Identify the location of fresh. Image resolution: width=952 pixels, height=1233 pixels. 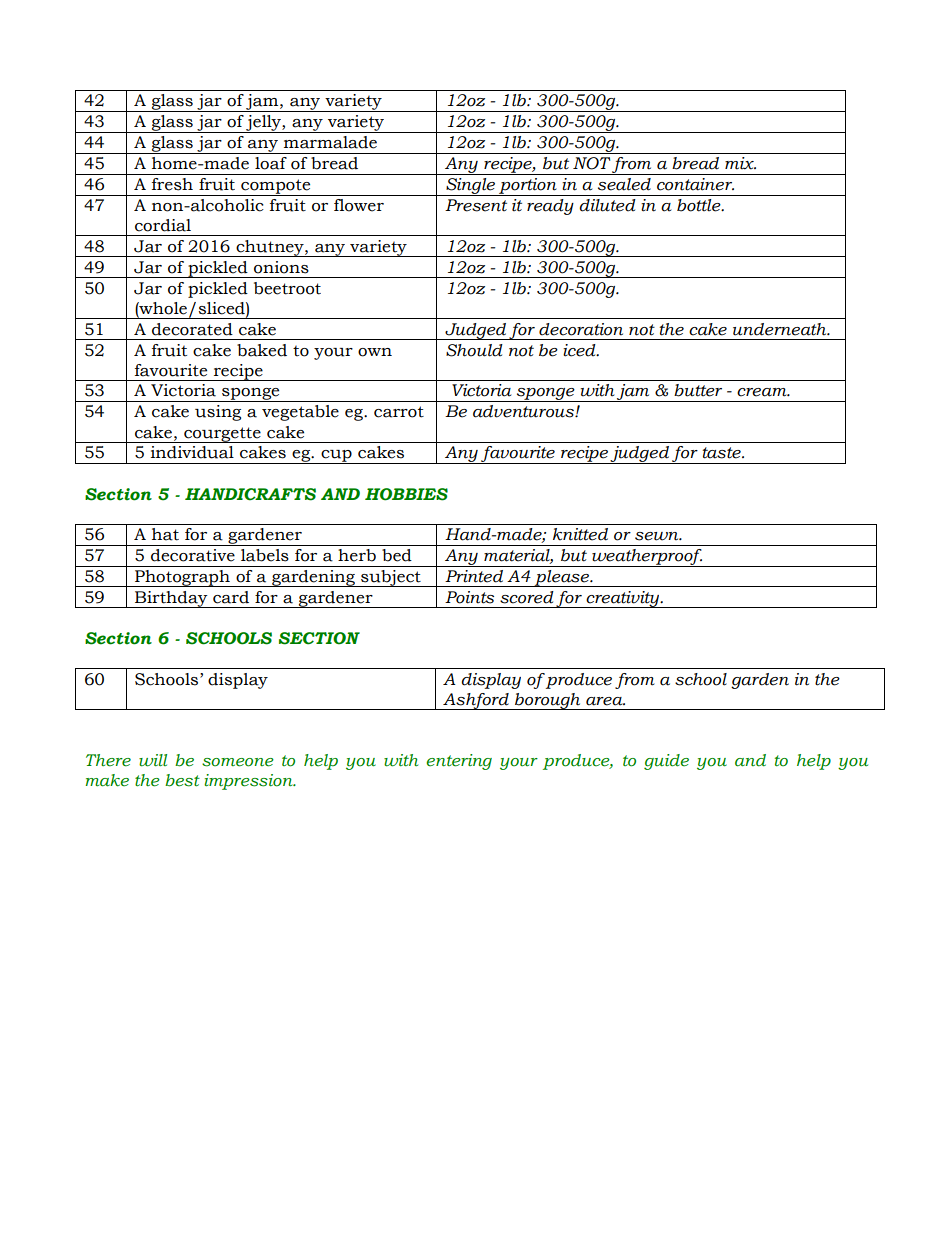
(172, 184).
